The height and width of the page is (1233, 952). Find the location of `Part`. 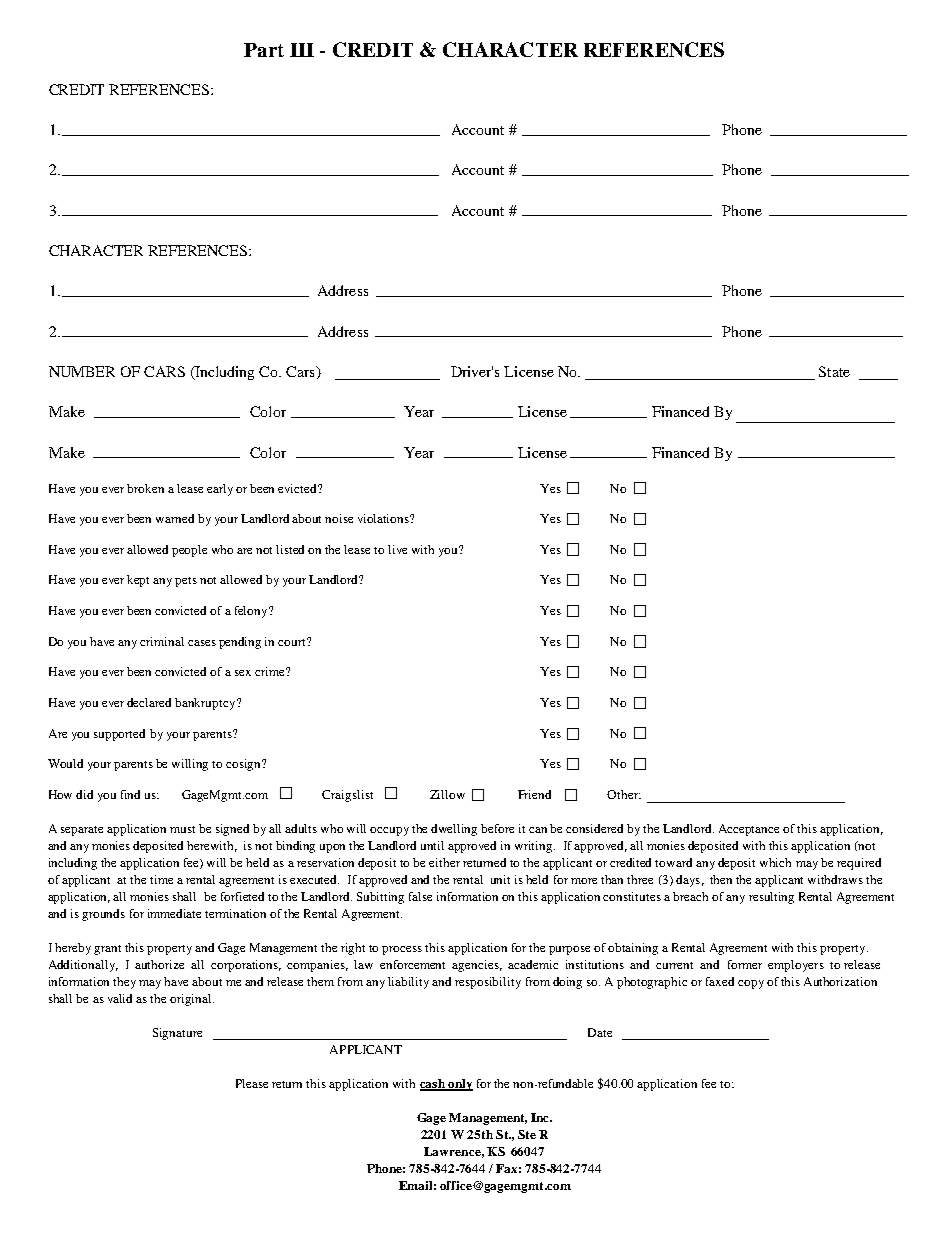

Part is located at coordinates (264, 50).
